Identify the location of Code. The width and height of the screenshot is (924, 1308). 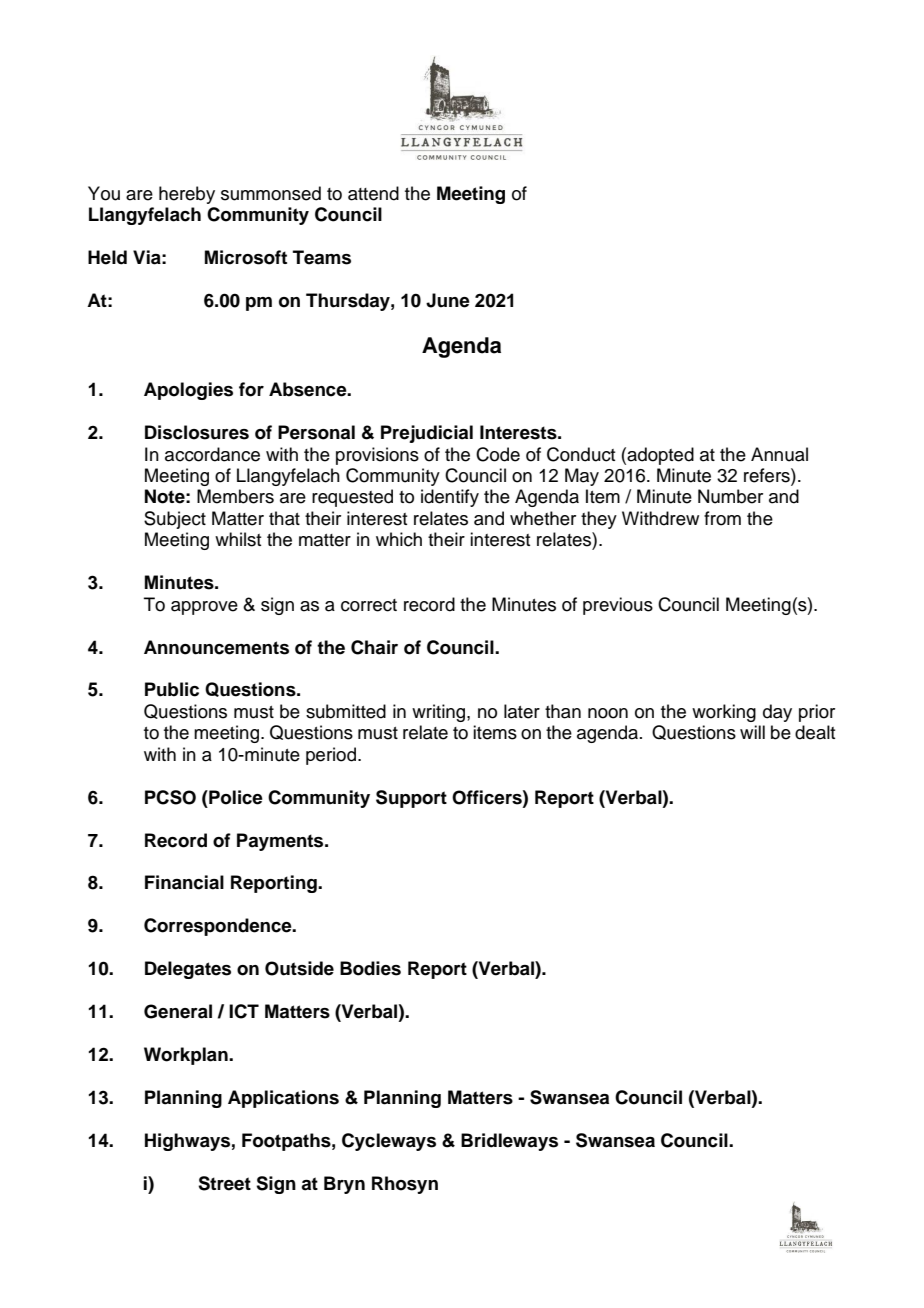
(498, 454).
